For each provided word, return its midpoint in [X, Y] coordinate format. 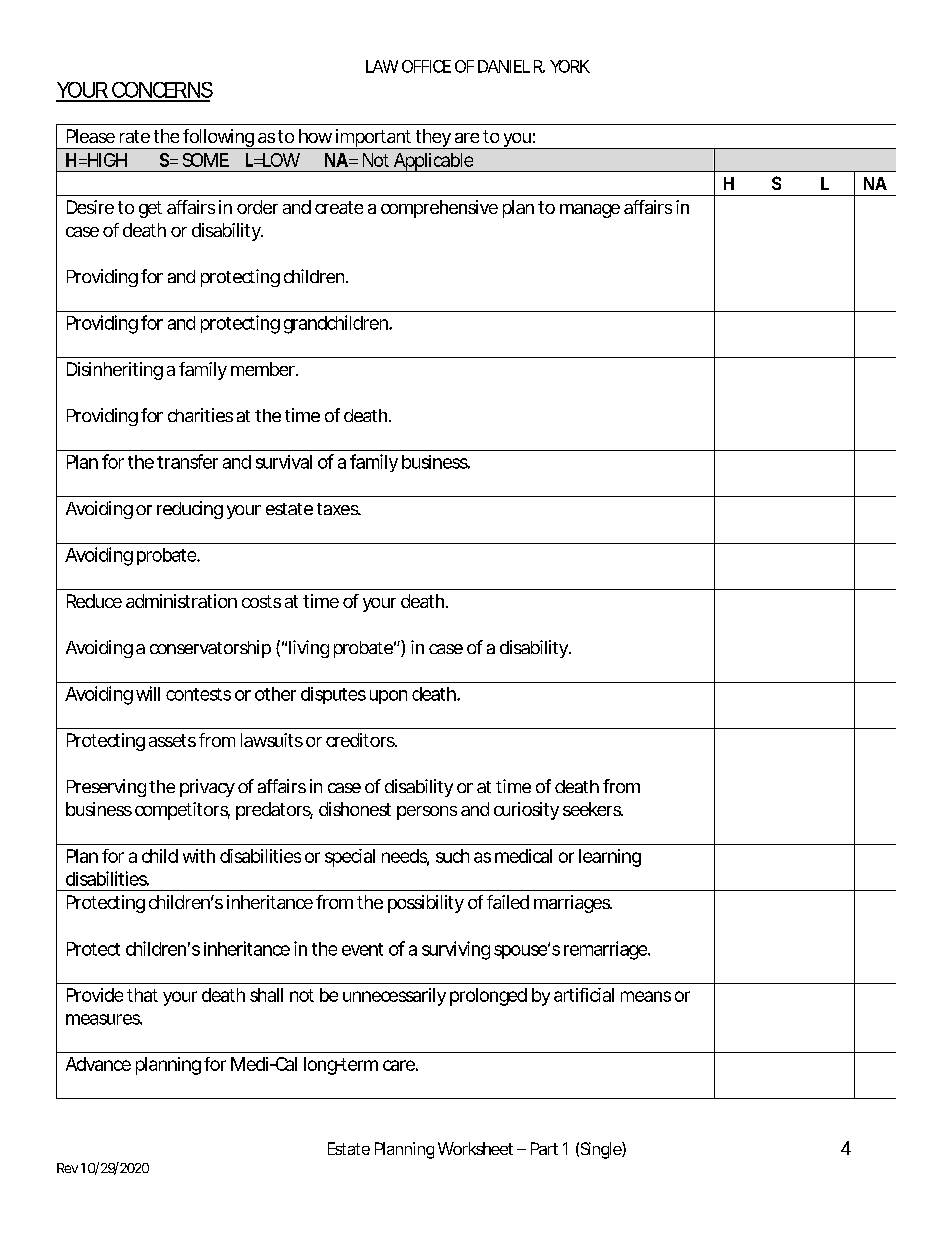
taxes [338, 509]
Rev [67, 1168]
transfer [187, 461]
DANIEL [504, 66]
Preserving [106, 788]
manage [590, 211]
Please [91, 136]
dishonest [355, 809]
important [373, 139]
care [399, 1065]
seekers [592, 809]
